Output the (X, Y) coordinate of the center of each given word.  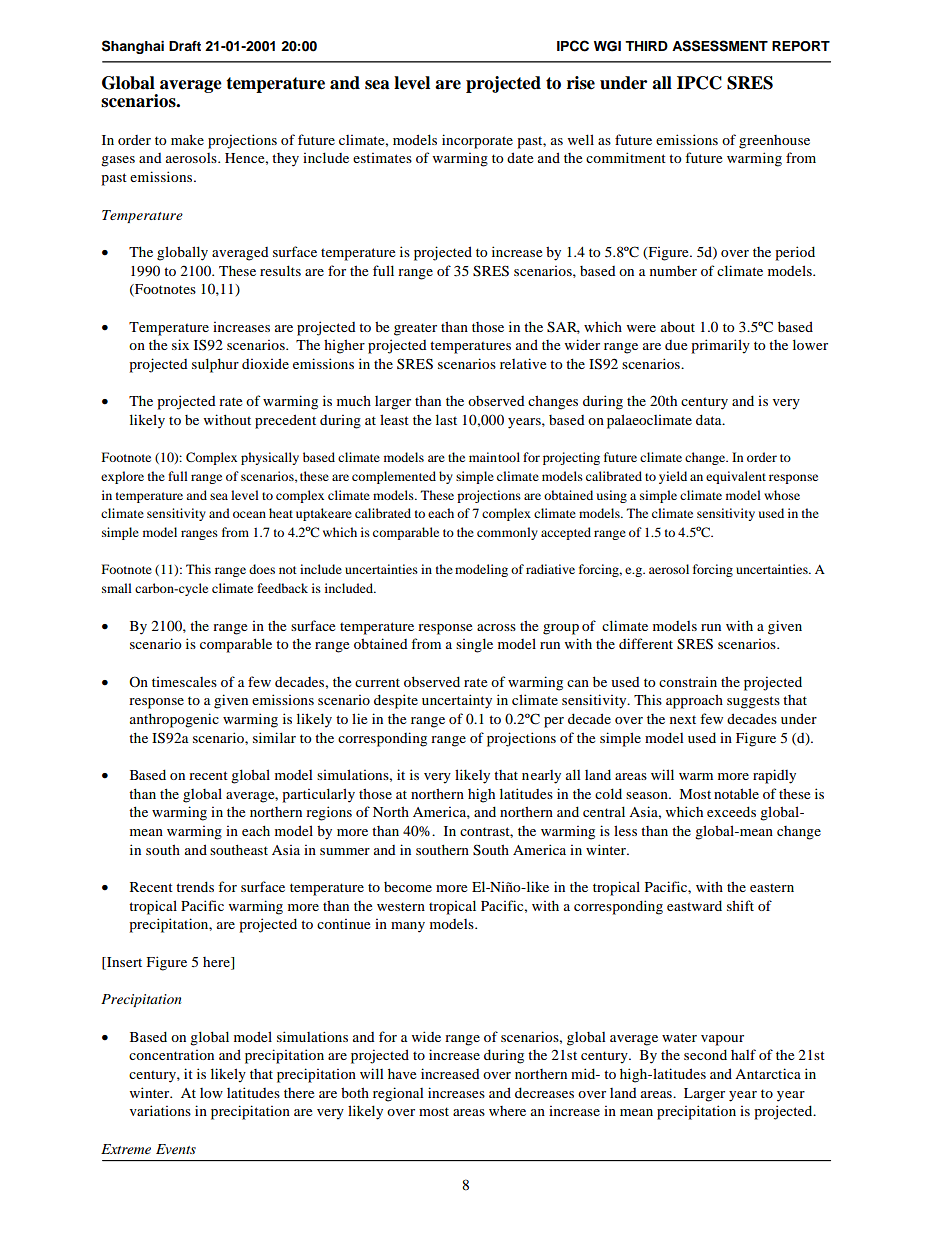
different (646, 643)
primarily (720, 346)
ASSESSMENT (720, 46)
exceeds (731, 811)
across (496, 627)
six (180, 344)
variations (160, 1110)
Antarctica (768, 1073)
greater (415, 329)
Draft (185, 46)
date (520, 157)
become (408, 887)
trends (195, 886)
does (262, 569)
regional (398, 1094)
